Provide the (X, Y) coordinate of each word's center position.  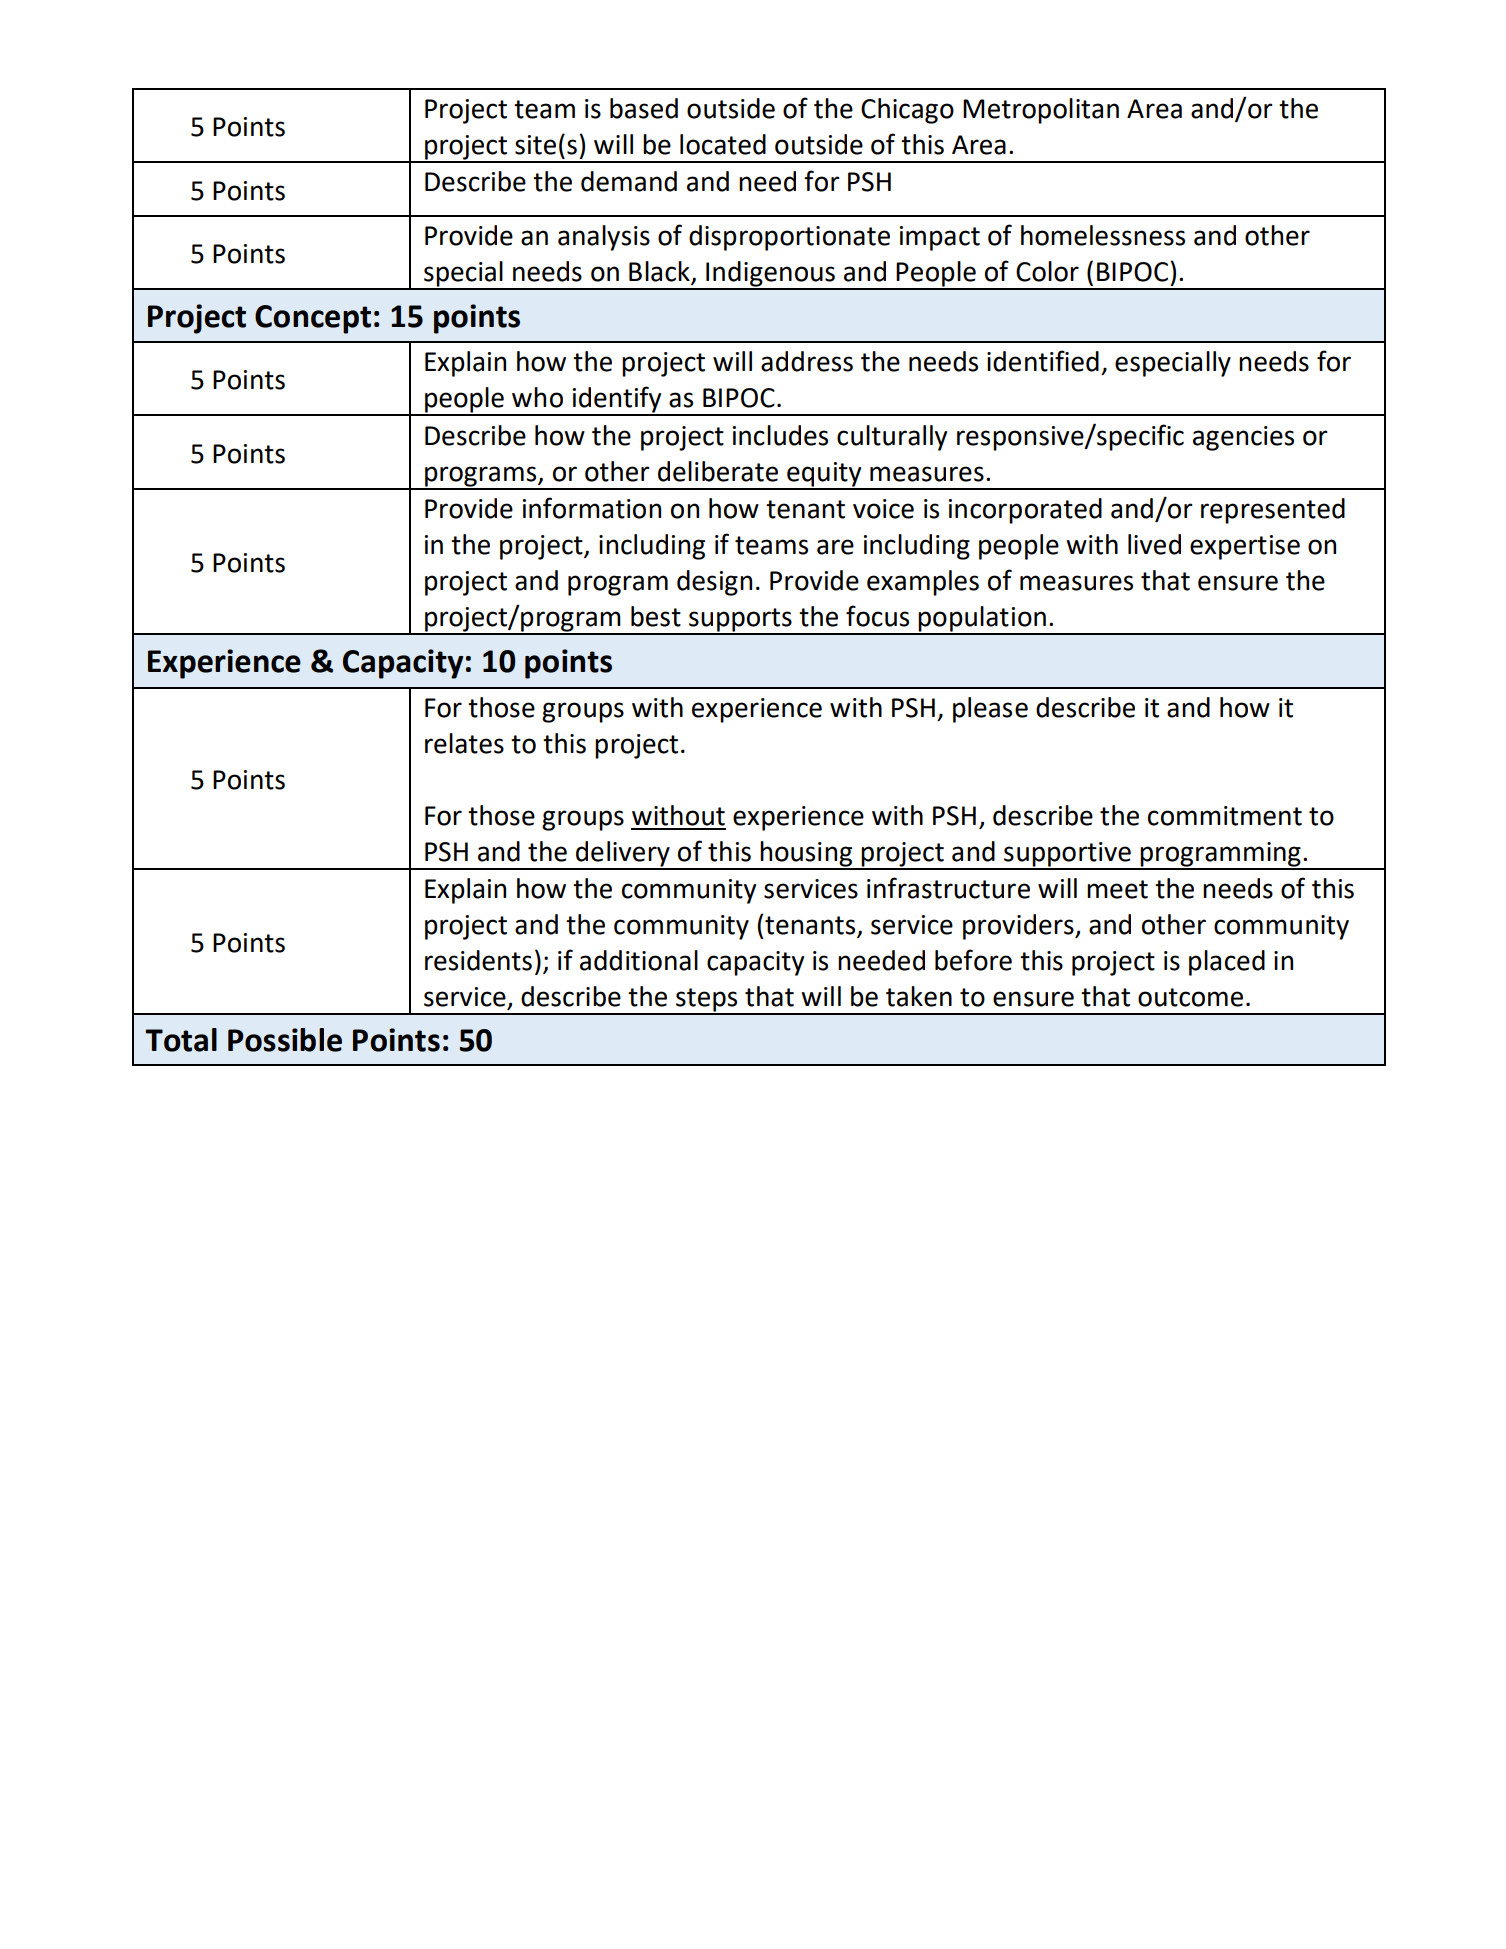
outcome (1190, 997)
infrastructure (948, 888)
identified (1043, 361)
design (714, 583)
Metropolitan (1041, 111)
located (723, 144)
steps (707, 1001)
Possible (285, 1040)
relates (464, 743)
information (592, 508)
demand (629, 181)
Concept (313, 319)
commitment (1225, 816)
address (807, 361)
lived (1154, 544)
